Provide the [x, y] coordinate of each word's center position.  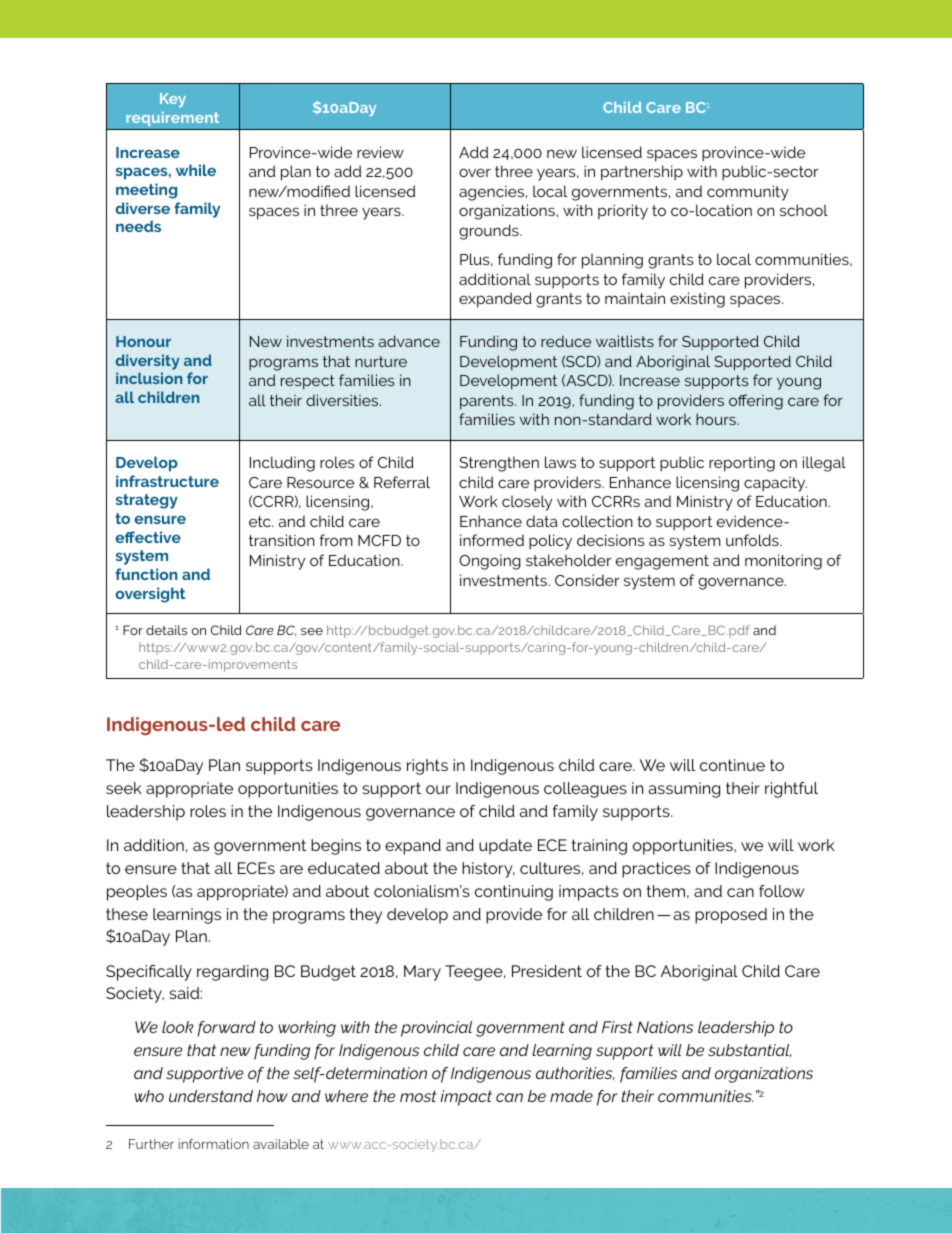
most [418, 1096]
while [196, 170]
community [748, 193]
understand [211, 1096]
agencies [493, 193]
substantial [750, 1050]
